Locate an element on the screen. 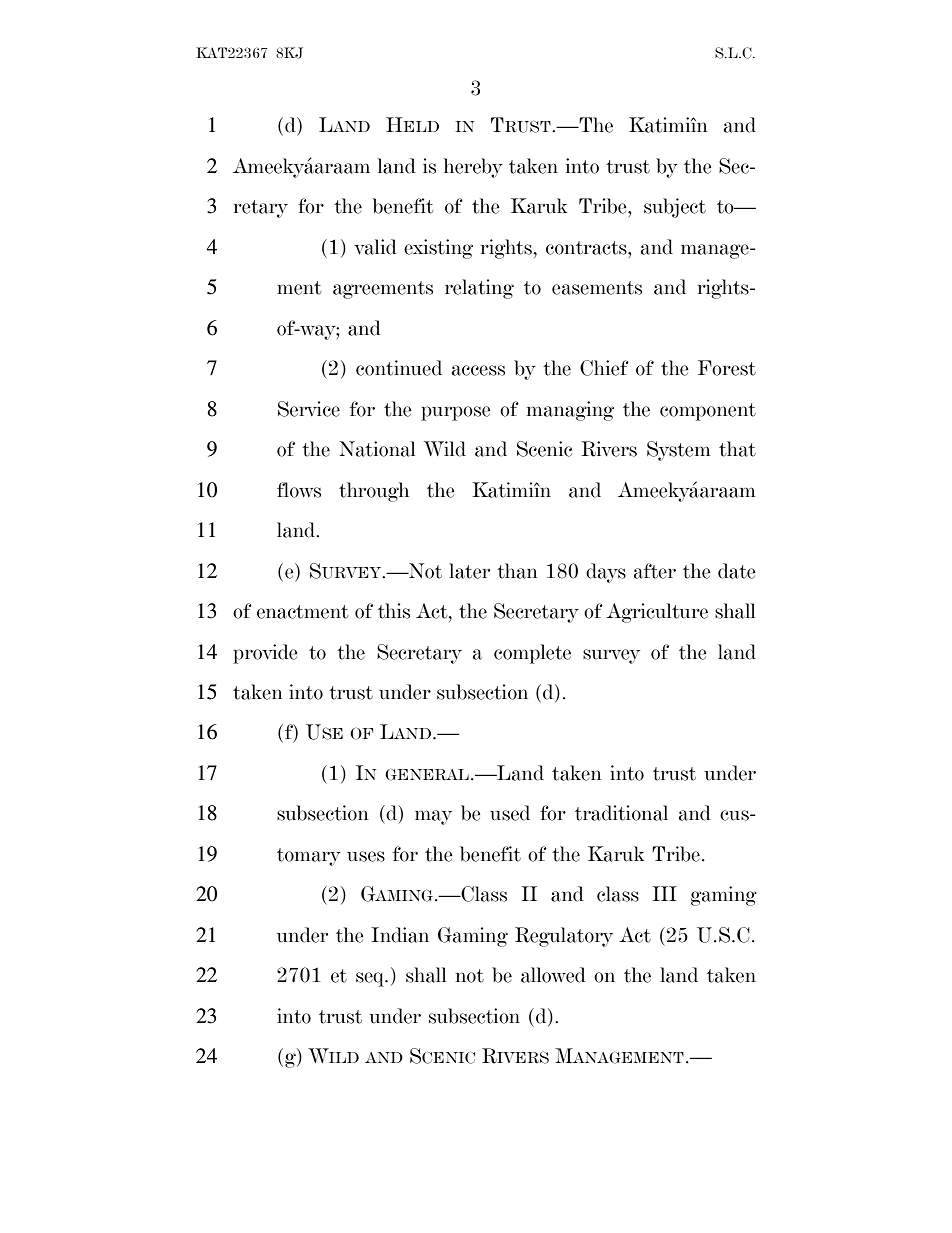 This screenshot has width=952, height=1233. Indian is located at coordinates (400, 935).
